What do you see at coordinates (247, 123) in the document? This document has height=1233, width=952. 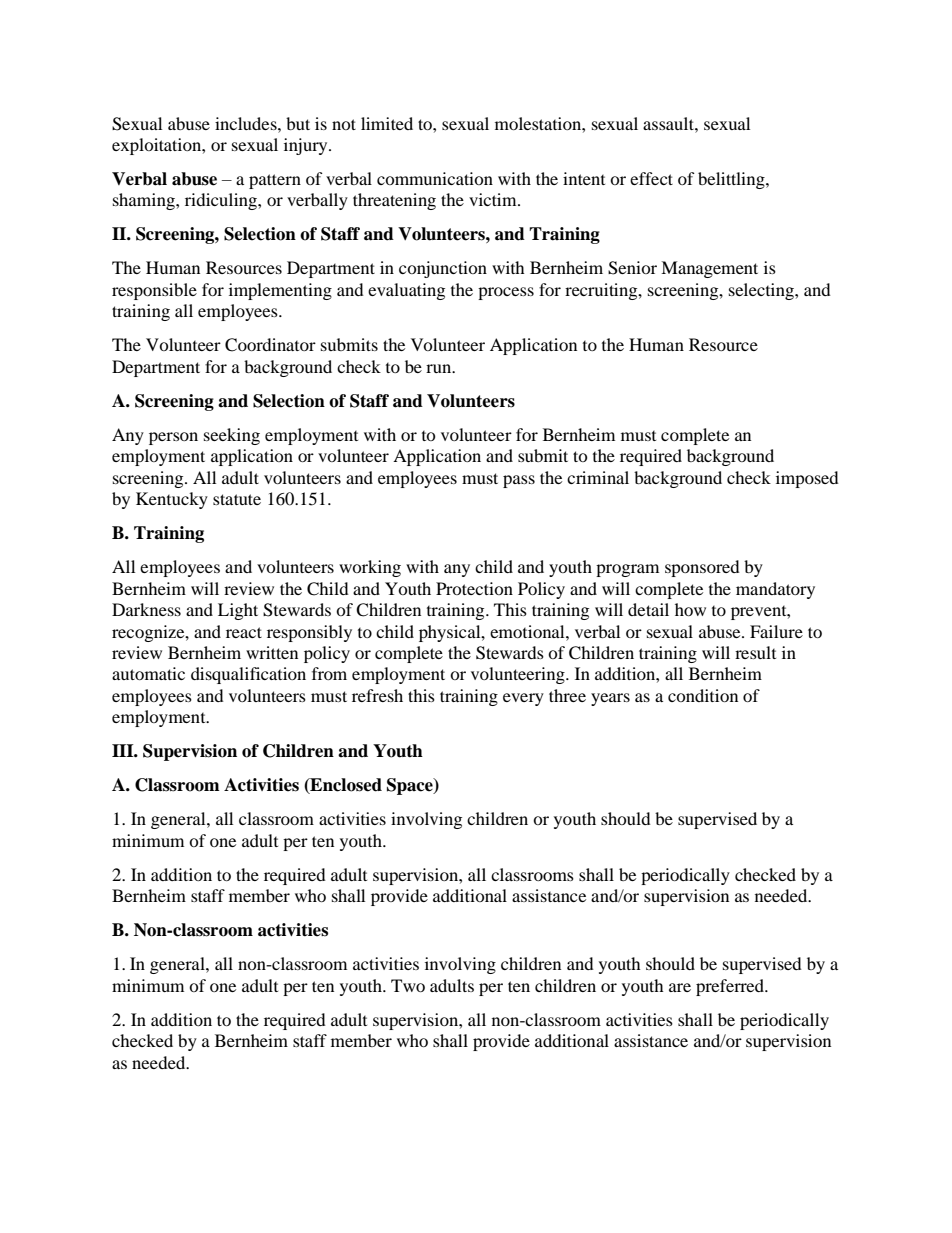 I see `includes` at bounding box center [247, 123].
